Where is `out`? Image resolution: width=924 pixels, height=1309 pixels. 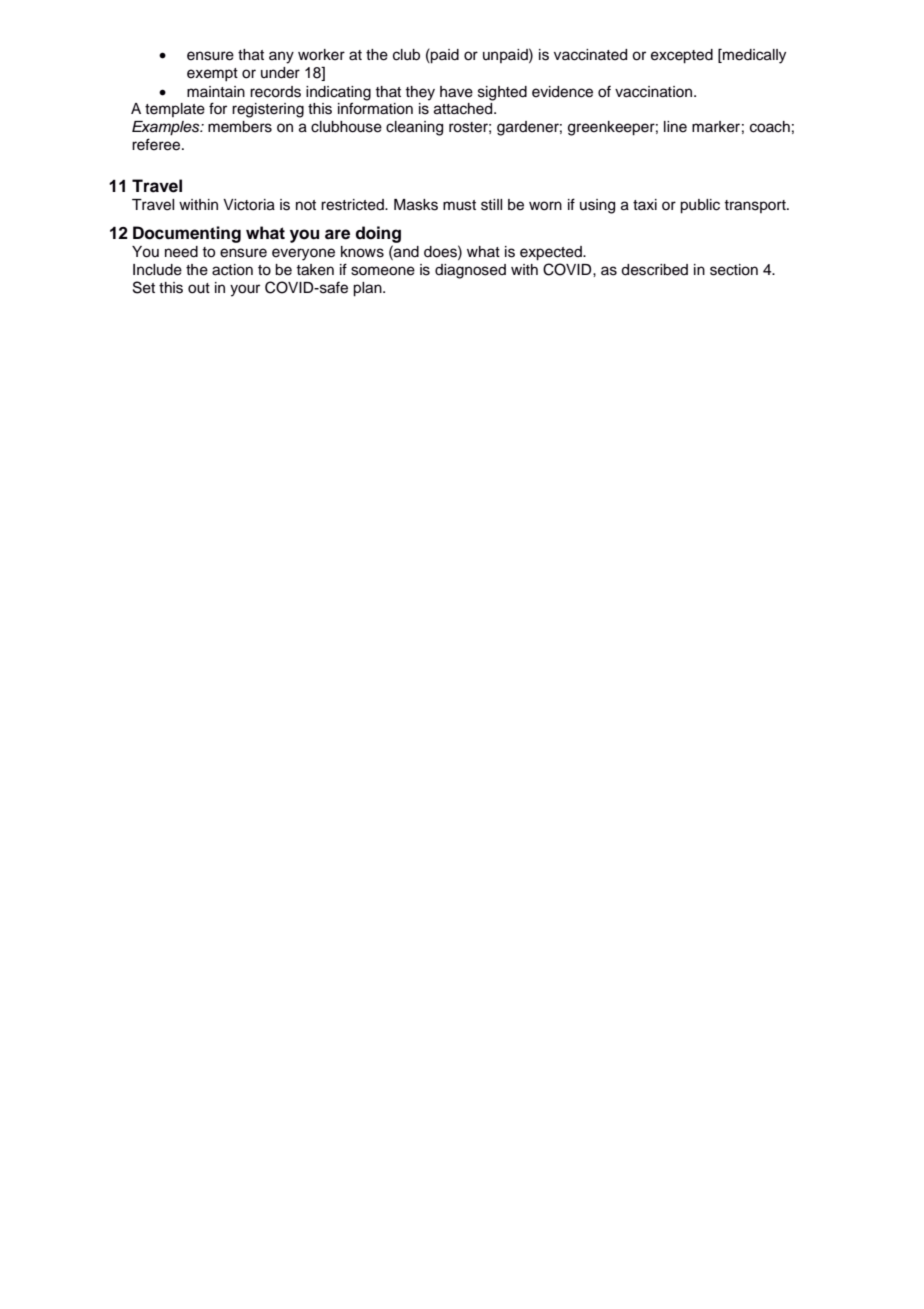 out is located at coordinates (199, 288).
